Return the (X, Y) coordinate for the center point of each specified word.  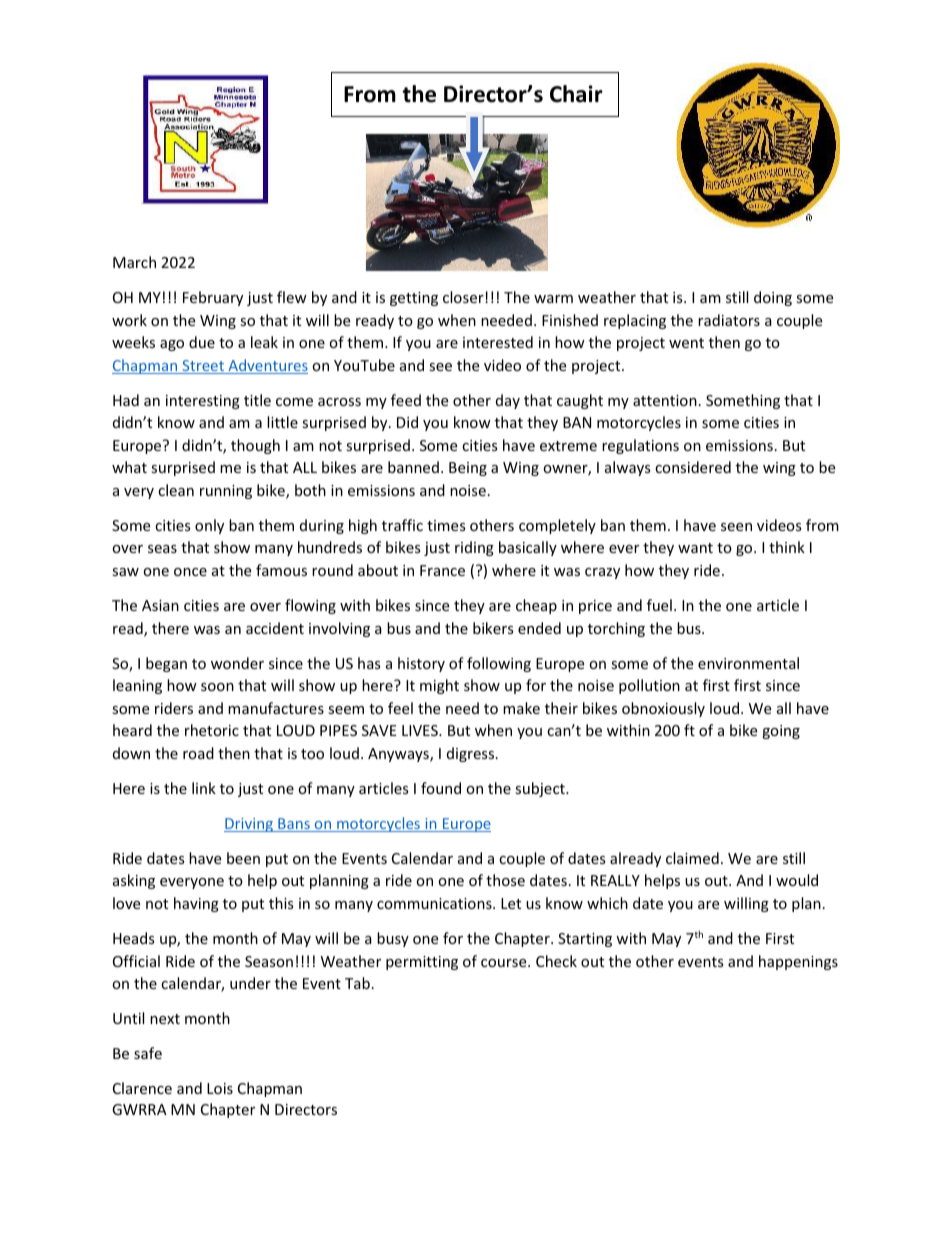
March (134, 262)
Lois (220, 1088)
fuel (659, 605)
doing (773, 298)
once (190, 572)
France (442, 570)
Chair (576, 94)
